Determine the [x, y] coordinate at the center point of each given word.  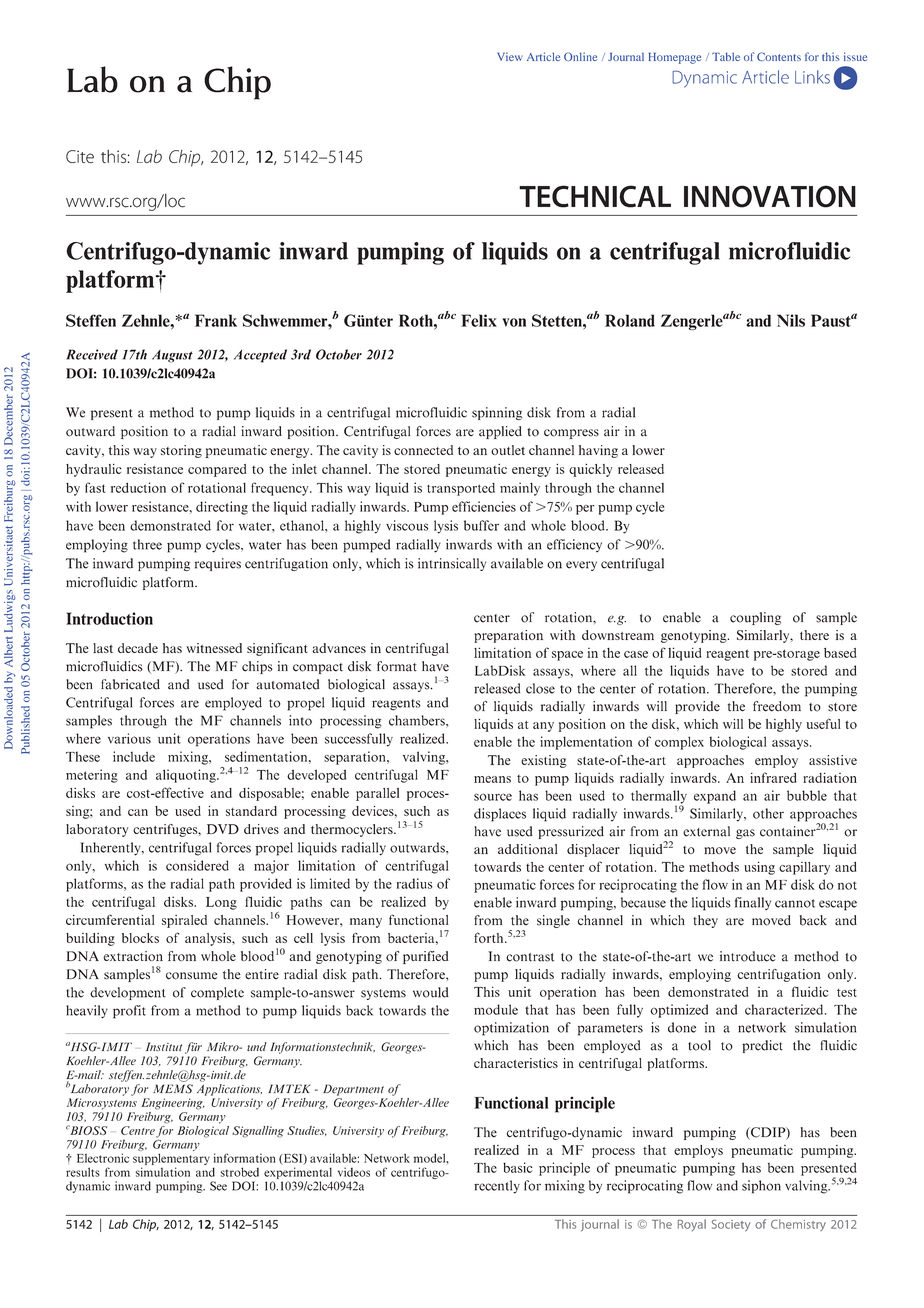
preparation [508, 636]
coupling [755, 618]
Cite [80, 156]
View [510, 56]
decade [138, 648]
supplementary [171, 1160]
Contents [779, 57]
